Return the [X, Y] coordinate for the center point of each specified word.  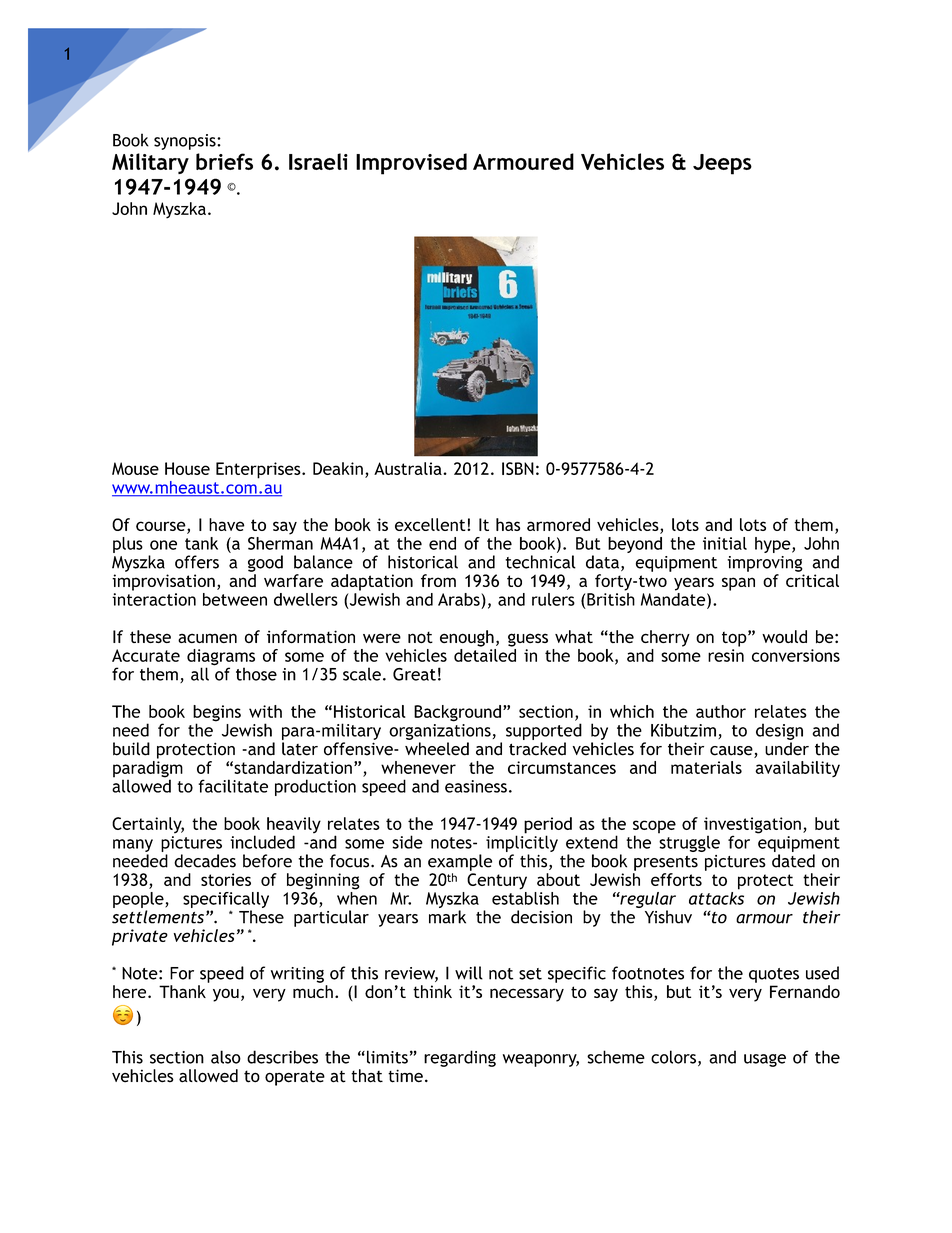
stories [226, 879]
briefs [224, 161]
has [508, 524]
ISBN [518, 468]
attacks [716, 897]
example [460, 862]
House [187, 468]
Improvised [411, 164]
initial [725, 543]
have [227, 524]
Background [457, 713]
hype [774, 545]
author [721, 711]
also [226, 1057]
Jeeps [722, 164]
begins [217, 714]
